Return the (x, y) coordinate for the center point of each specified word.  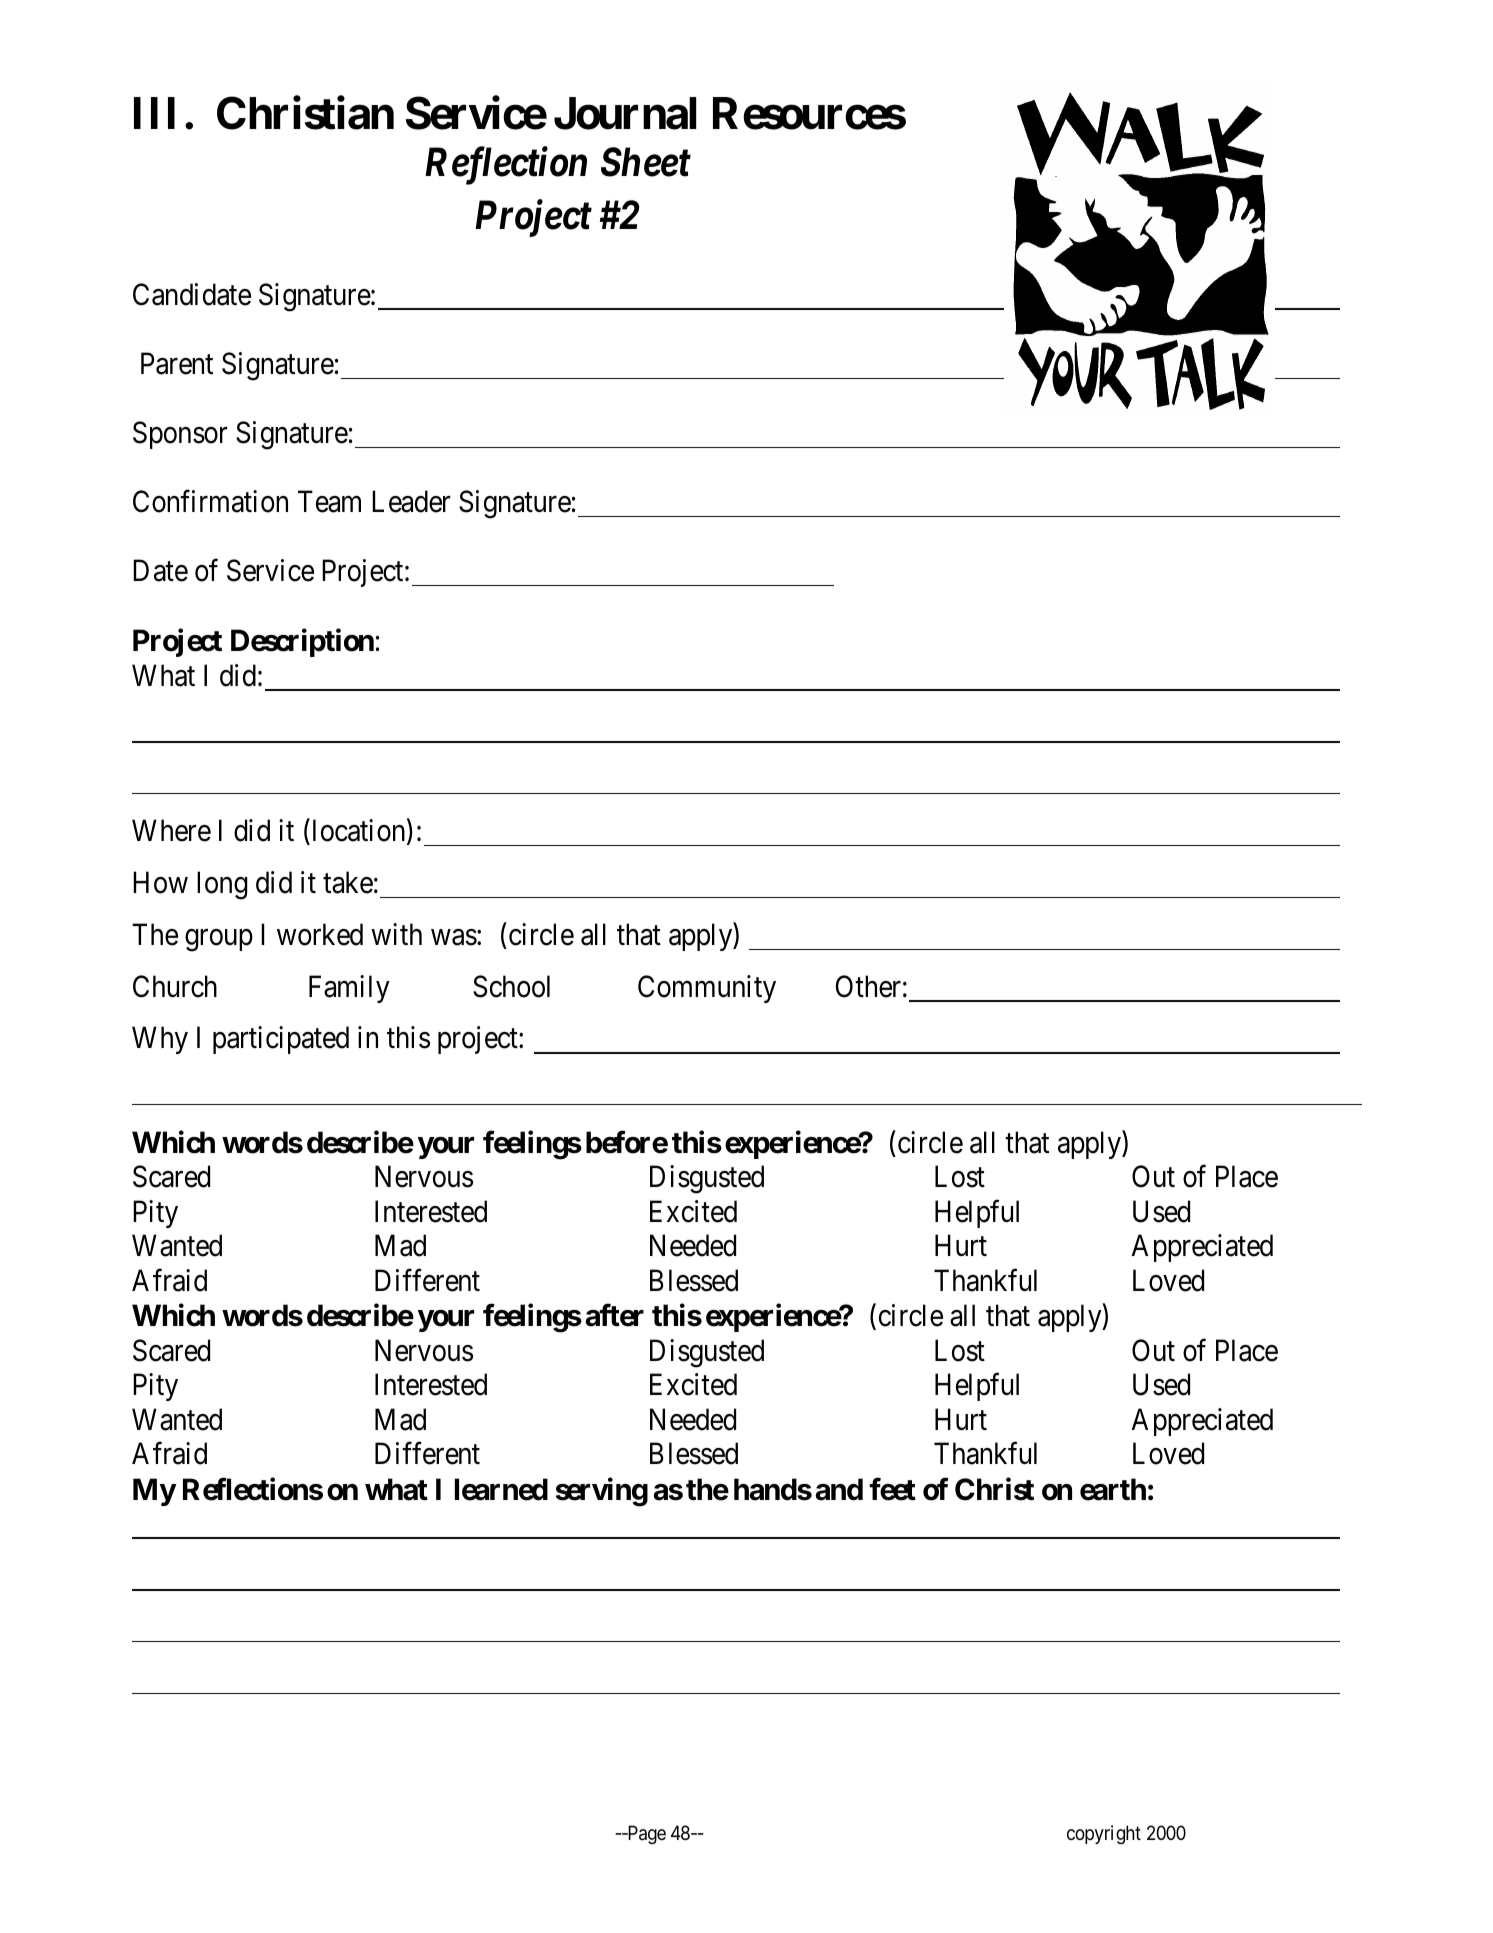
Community (707, 989)
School (511, 986)
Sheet (646, 162)
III (154, 113)
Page (645, 1834)
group (219, 940)
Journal (625, 114)
